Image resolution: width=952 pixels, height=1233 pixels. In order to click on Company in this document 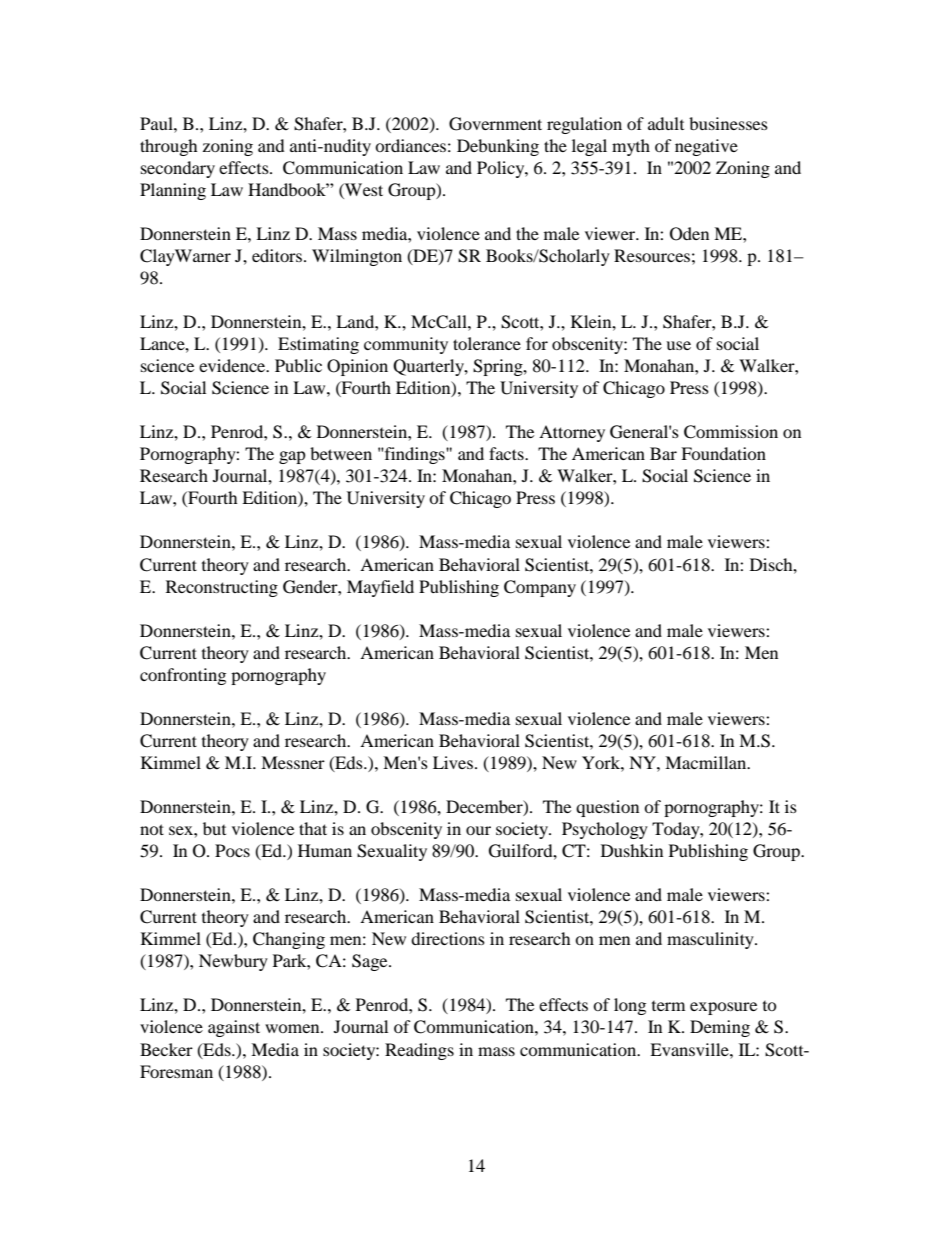, I will do `click(540, 588)`.
